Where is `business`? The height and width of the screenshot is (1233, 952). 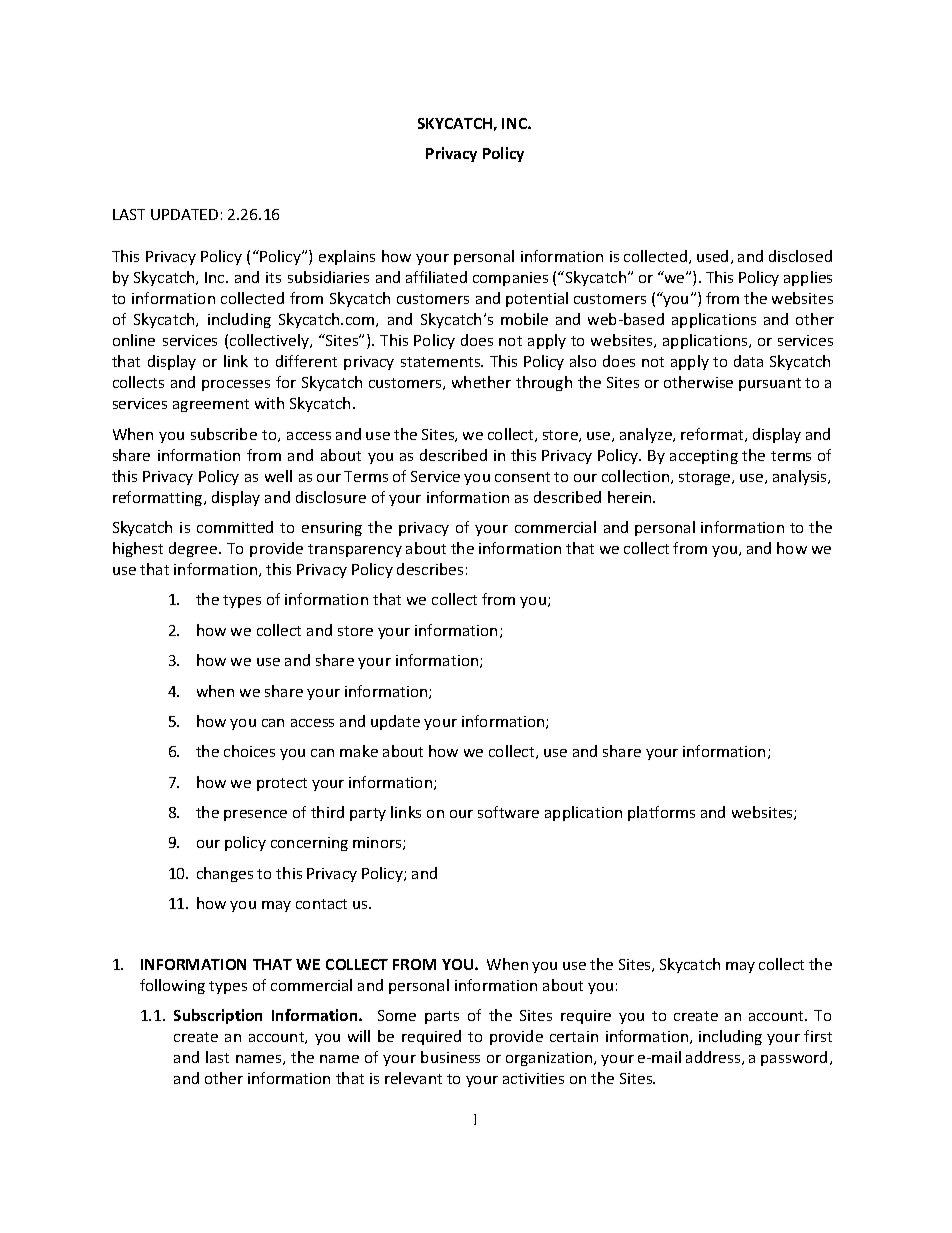 business is located at coordinates (450, 1057).
